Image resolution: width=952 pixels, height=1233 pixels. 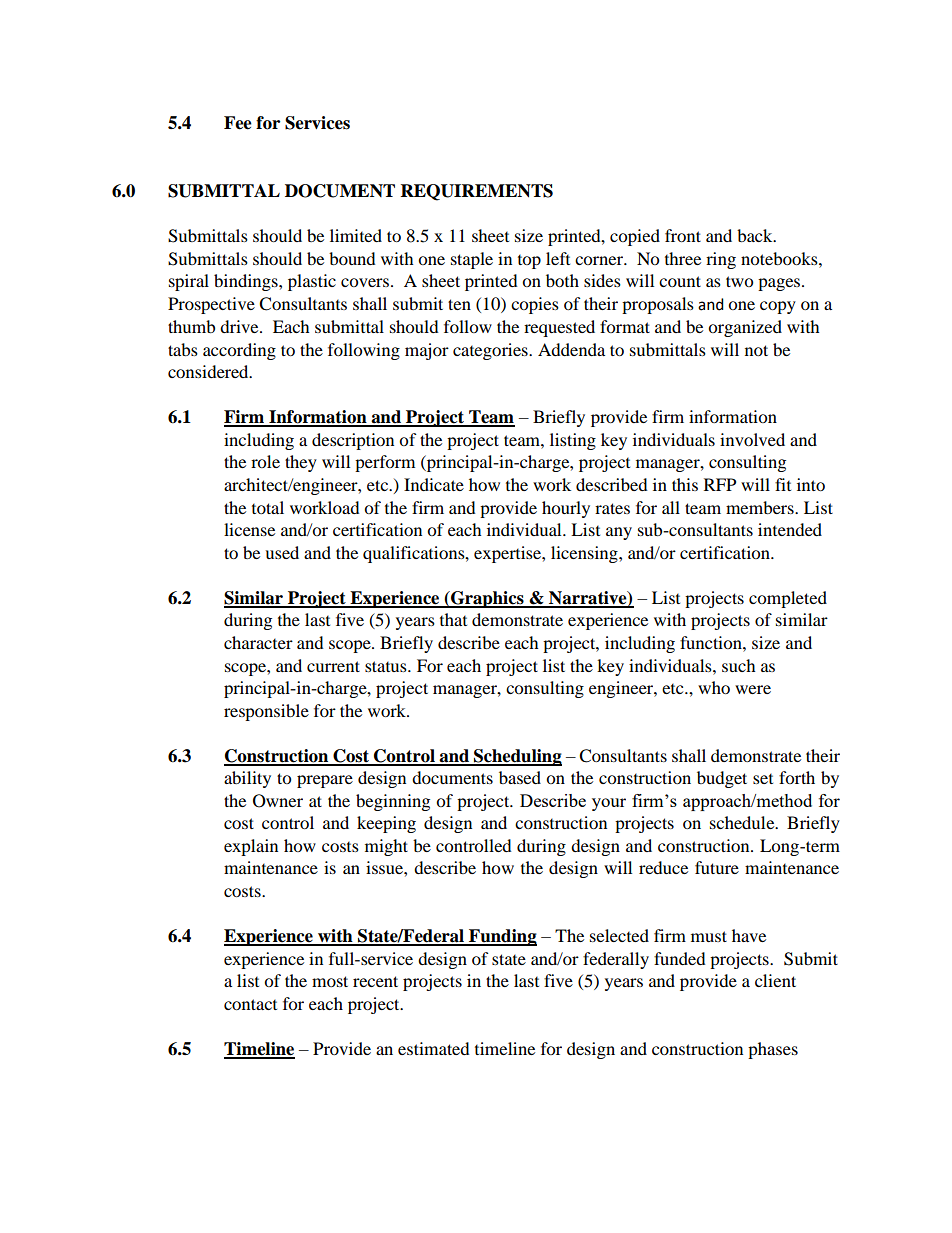 What do you see at coordinates (240, 326) in the document?
I see `drive` at bounding box center [240, 326].
